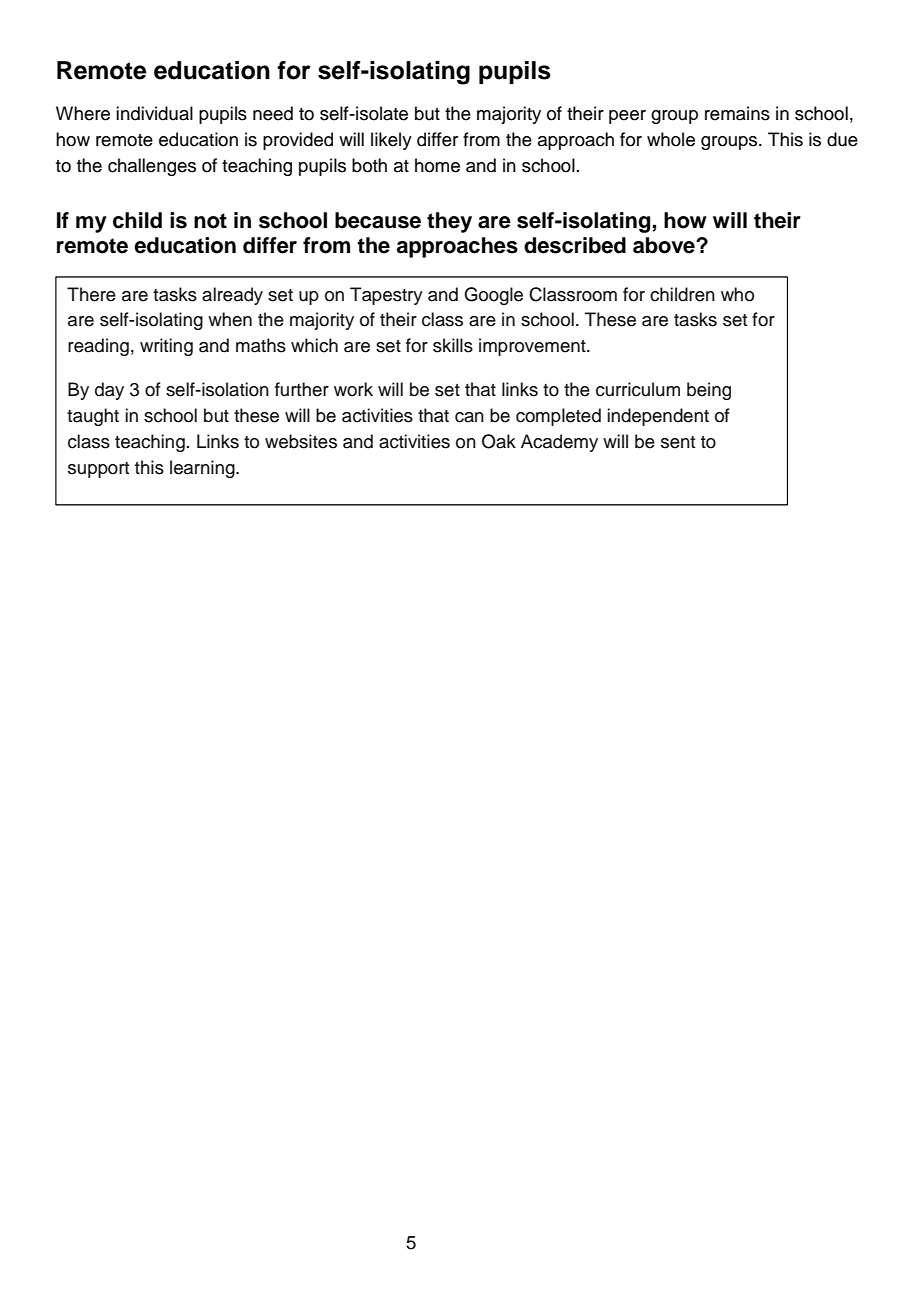 The height and width of the screenshot is (1308, 924). Describe the element at coordinates (154, 113) in the screenshot. I see `individual` at that location.
